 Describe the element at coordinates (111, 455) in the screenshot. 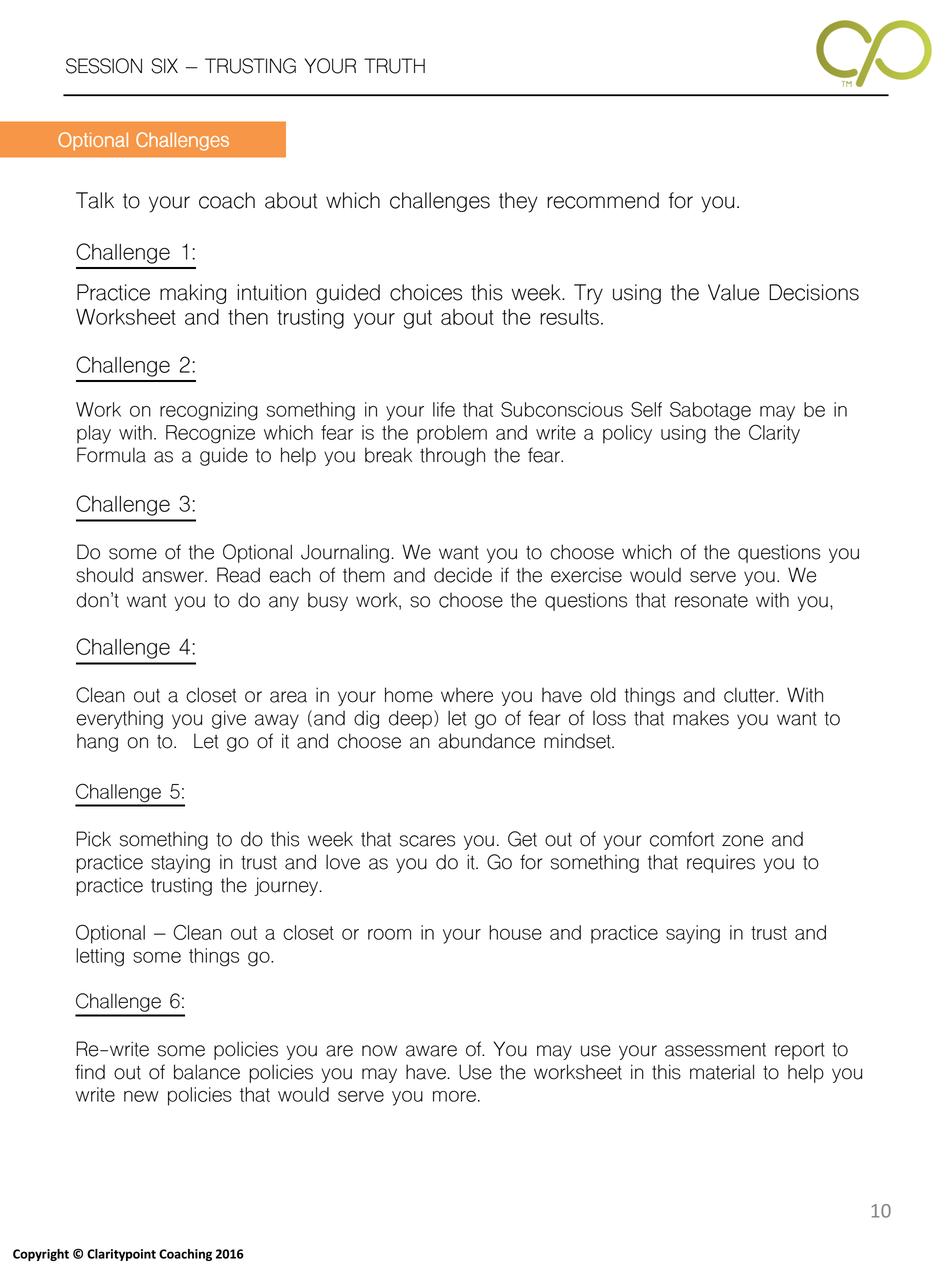

I see `Formula` at that location.
